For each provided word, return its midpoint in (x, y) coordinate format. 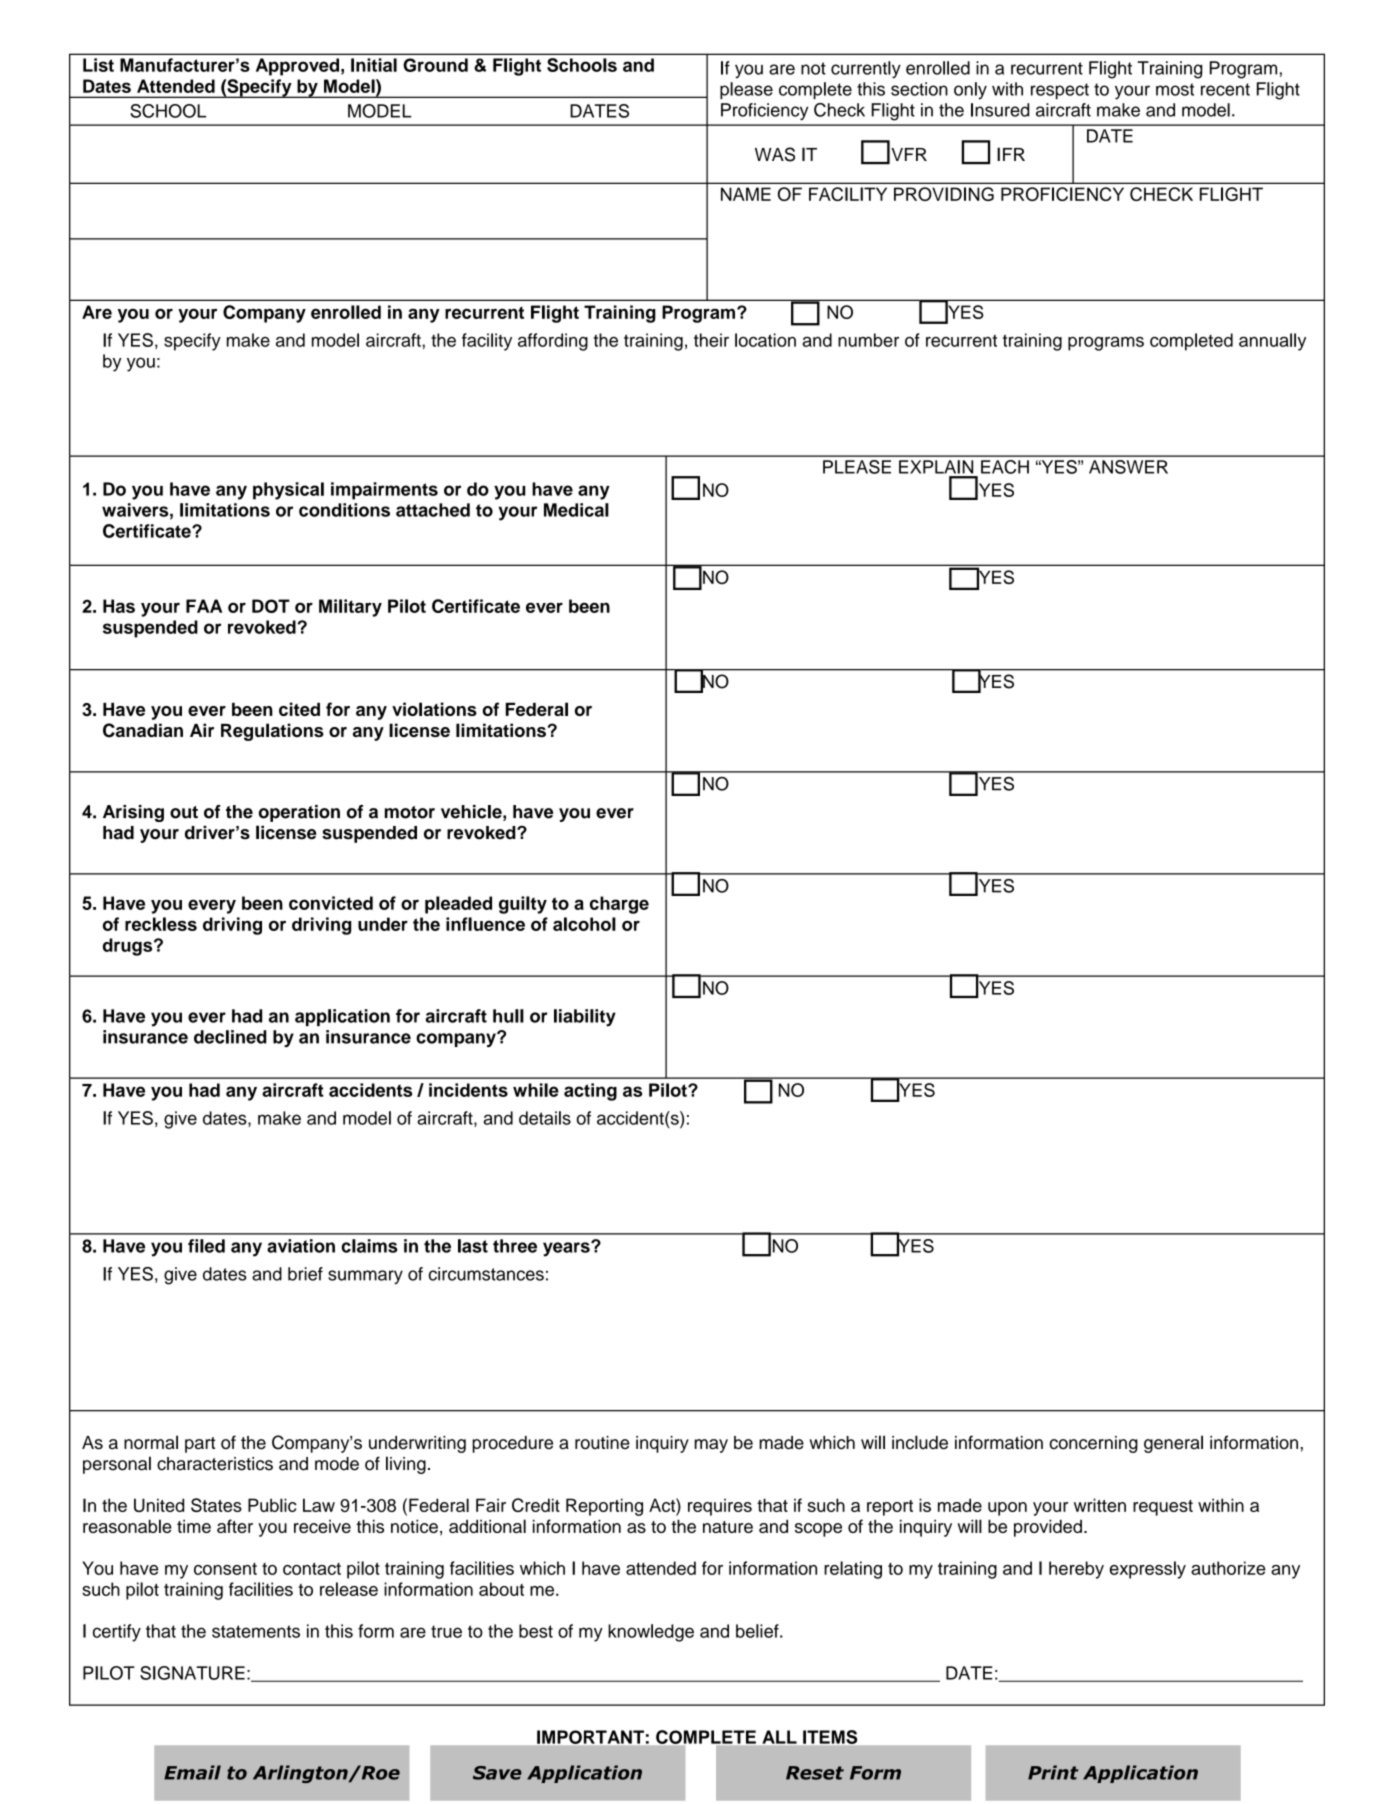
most (1175, 89)
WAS (775, 154)
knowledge (651, 1633)
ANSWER (1128, 467)
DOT (271, 606)
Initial (374, 65)
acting (590, 1092)
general (1173, 1444)
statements (256, 1631)
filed (206, 1246)
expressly (1148, 1570)
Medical (576, 510)
